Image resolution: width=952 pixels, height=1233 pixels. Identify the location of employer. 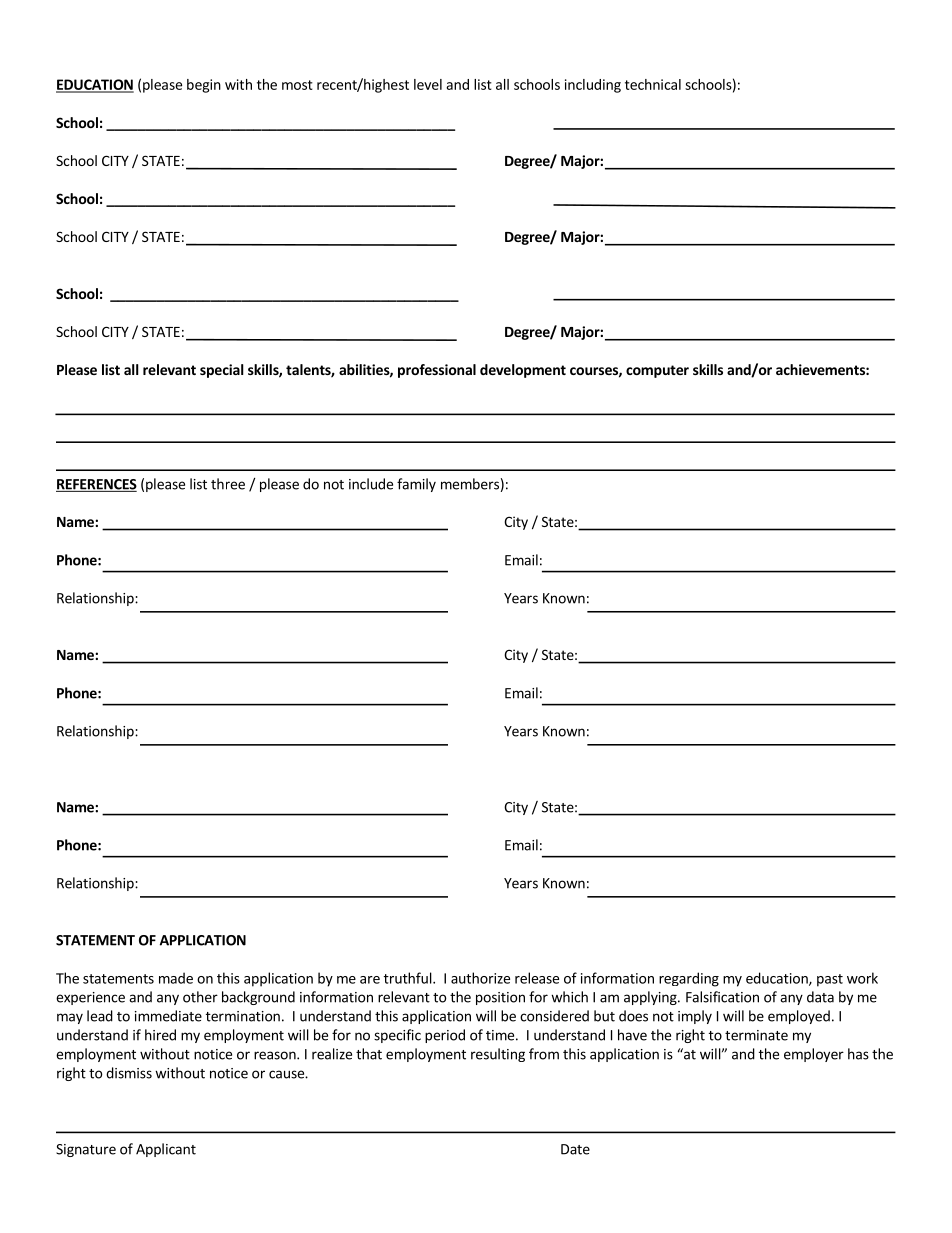
(814, 1055).
